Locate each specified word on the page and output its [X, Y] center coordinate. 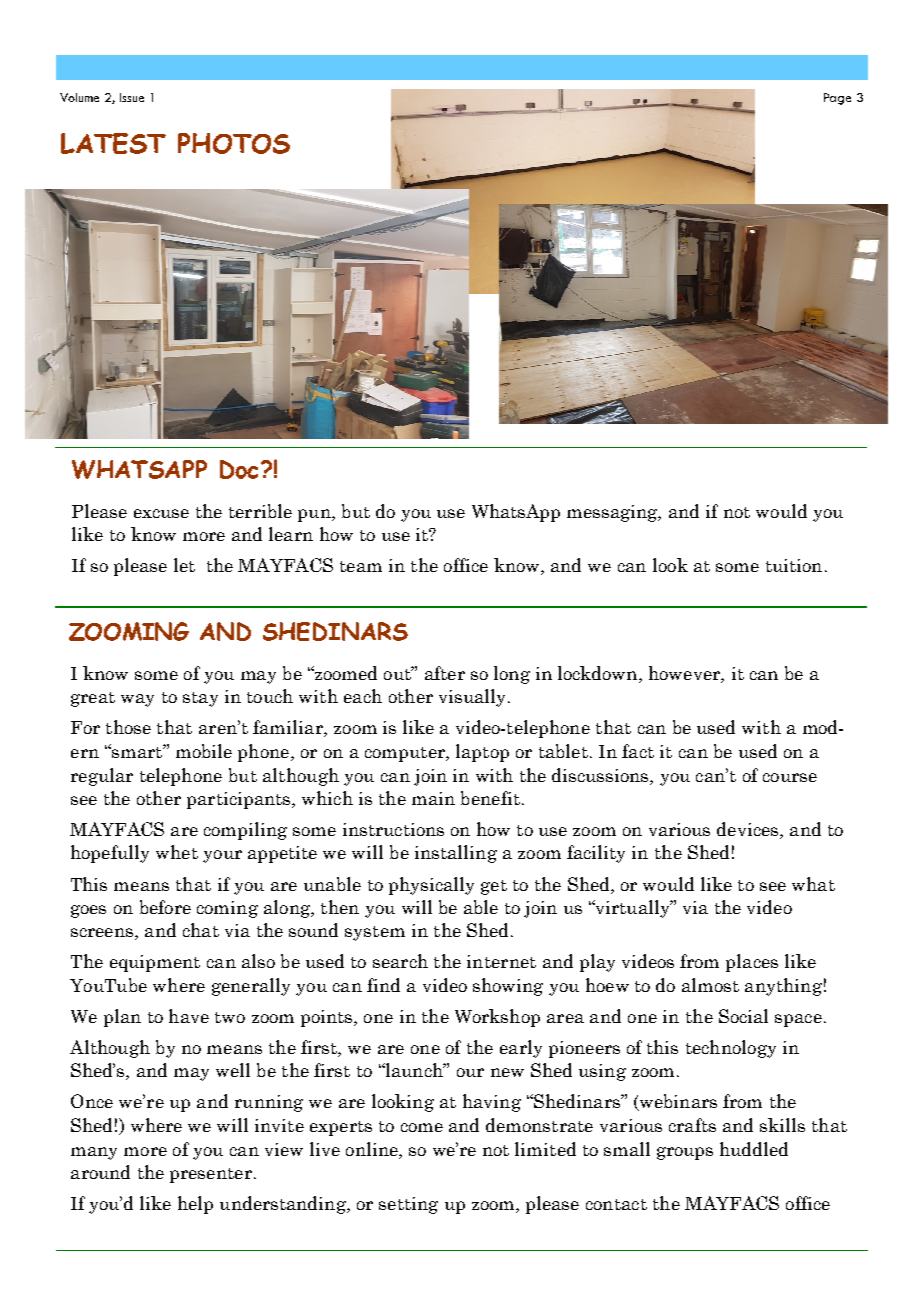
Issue [132, 97]
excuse [161, 513]
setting [408, 1205]
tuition [794, 565]
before [165, 907]
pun [315, 515]
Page [837, 99]
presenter [211, 1175]
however [685, 674]
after [445, 673]
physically [431, 886]
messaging [613, 513]
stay [200, 699]
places [752, 963]
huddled [754, 1149]
